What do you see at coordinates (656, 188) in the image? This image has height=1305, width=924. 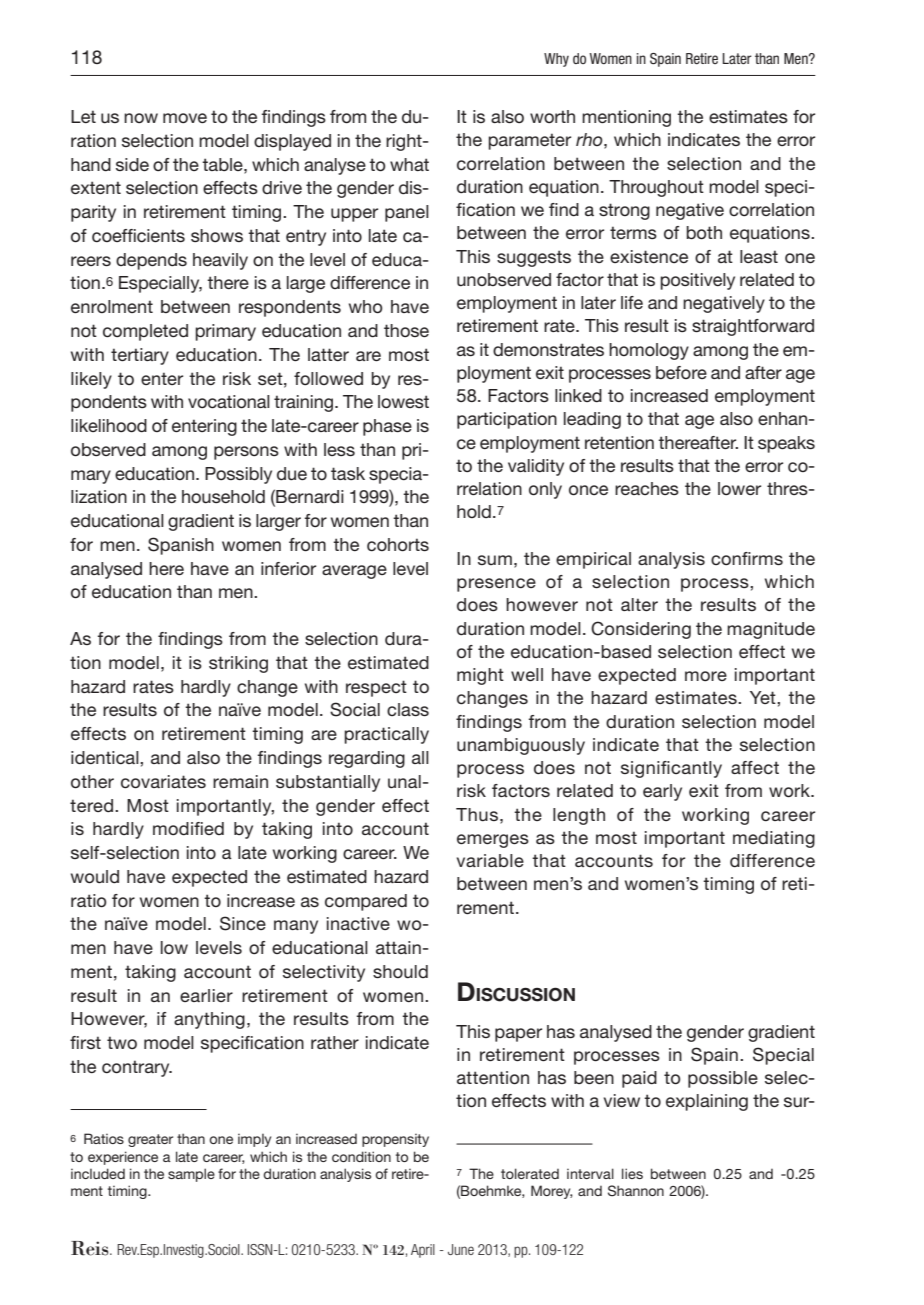 I see `Throughout` at bounding box center [656, 188].
